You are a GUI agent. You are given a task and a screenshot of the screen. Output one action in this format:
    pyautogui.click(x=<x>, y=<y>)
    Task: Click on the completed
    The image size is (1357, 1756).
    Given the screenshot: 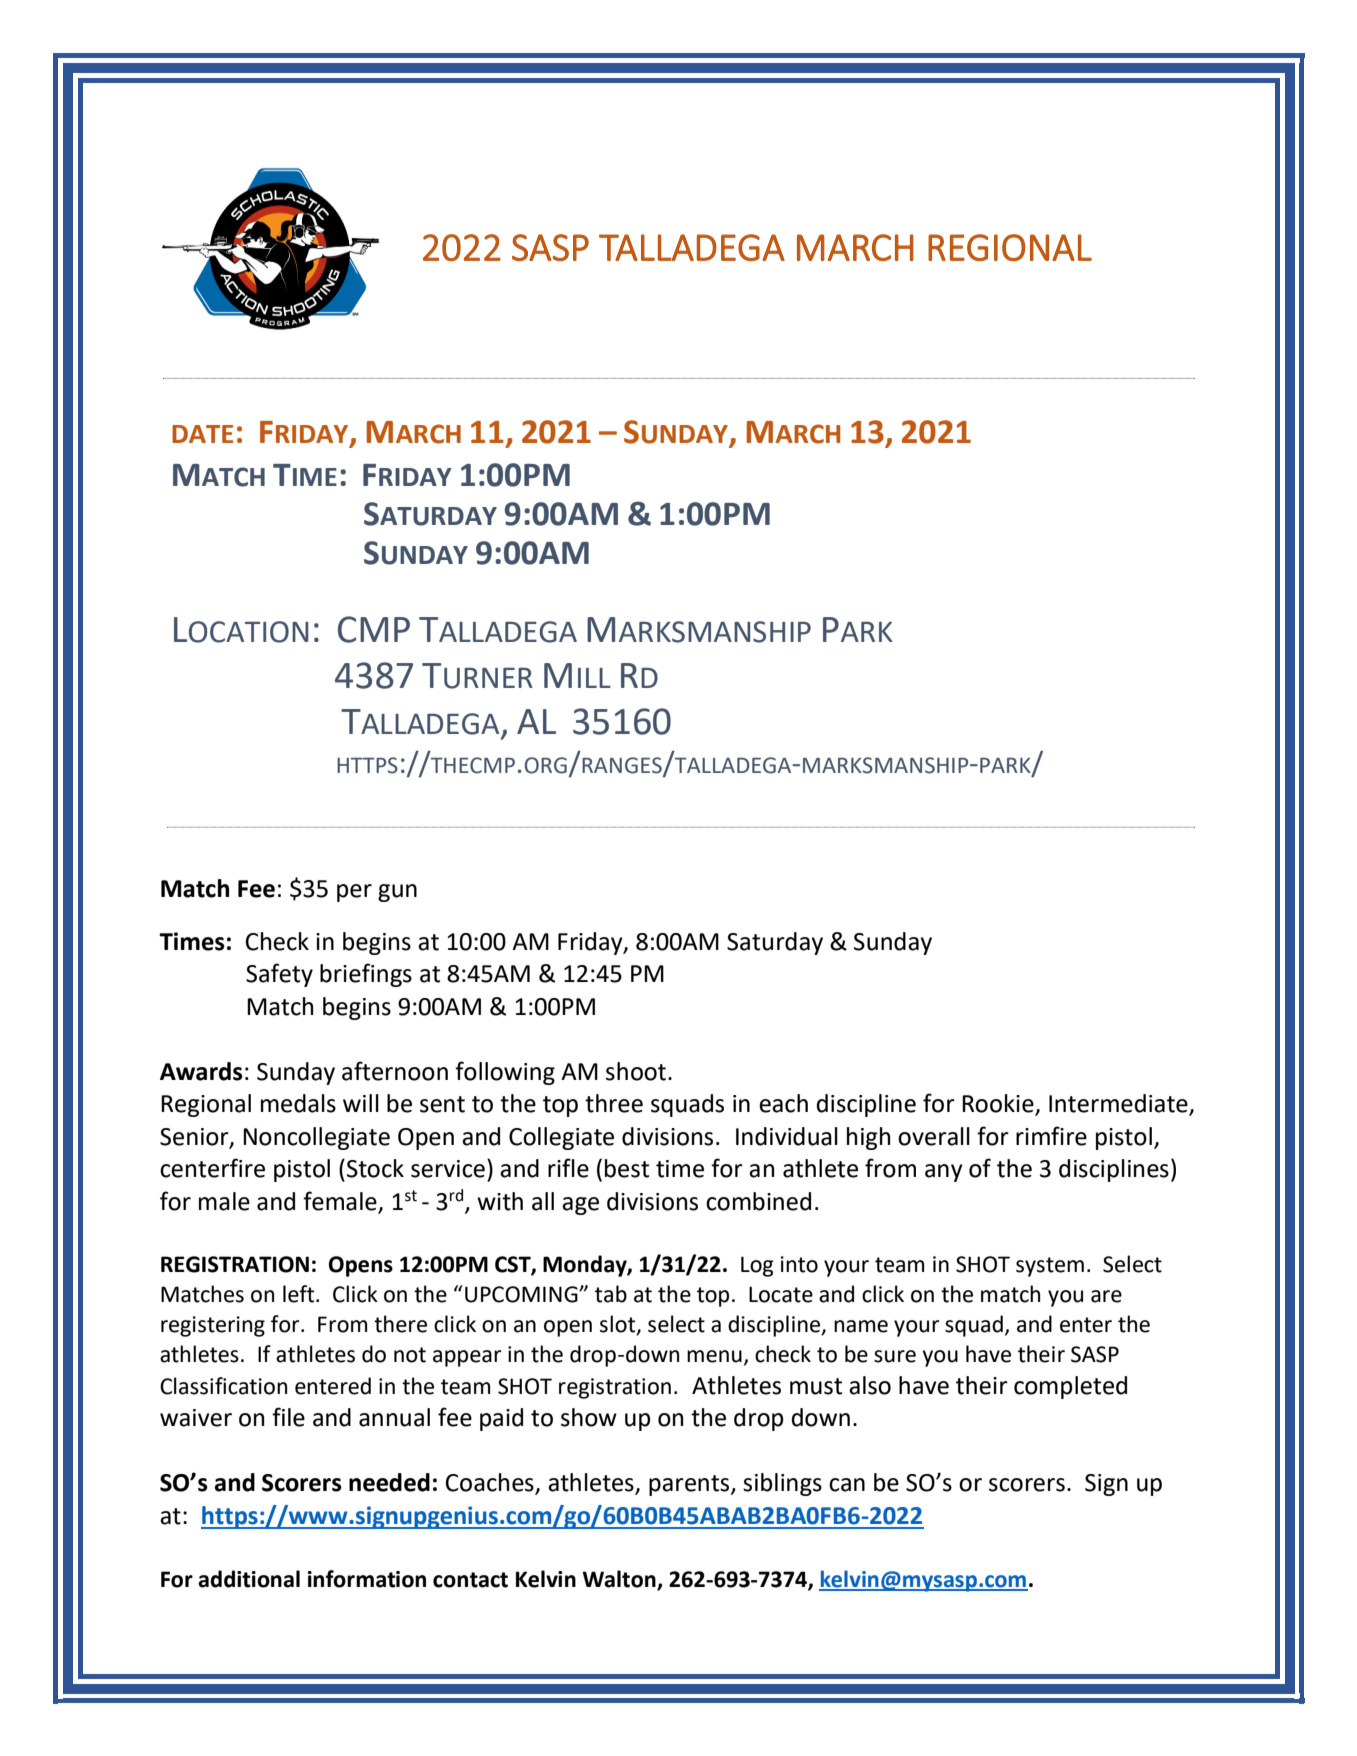 What is the action you would take?
    pyautogui.click(x=1070, y=1387)
